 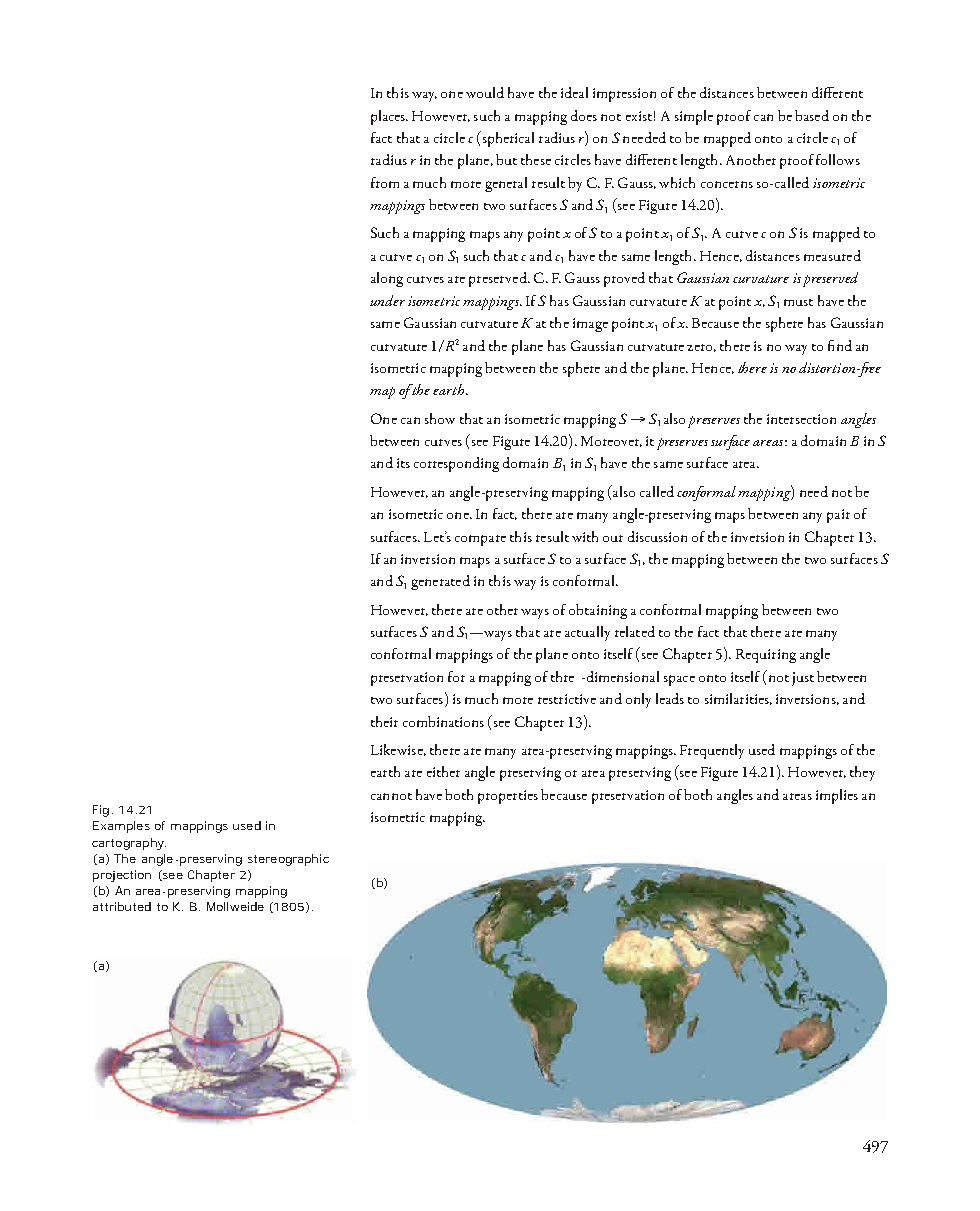 What do you see at coordinates (798, 302) in the screenshot?
I see `must` at bounding box center [798, 302].
